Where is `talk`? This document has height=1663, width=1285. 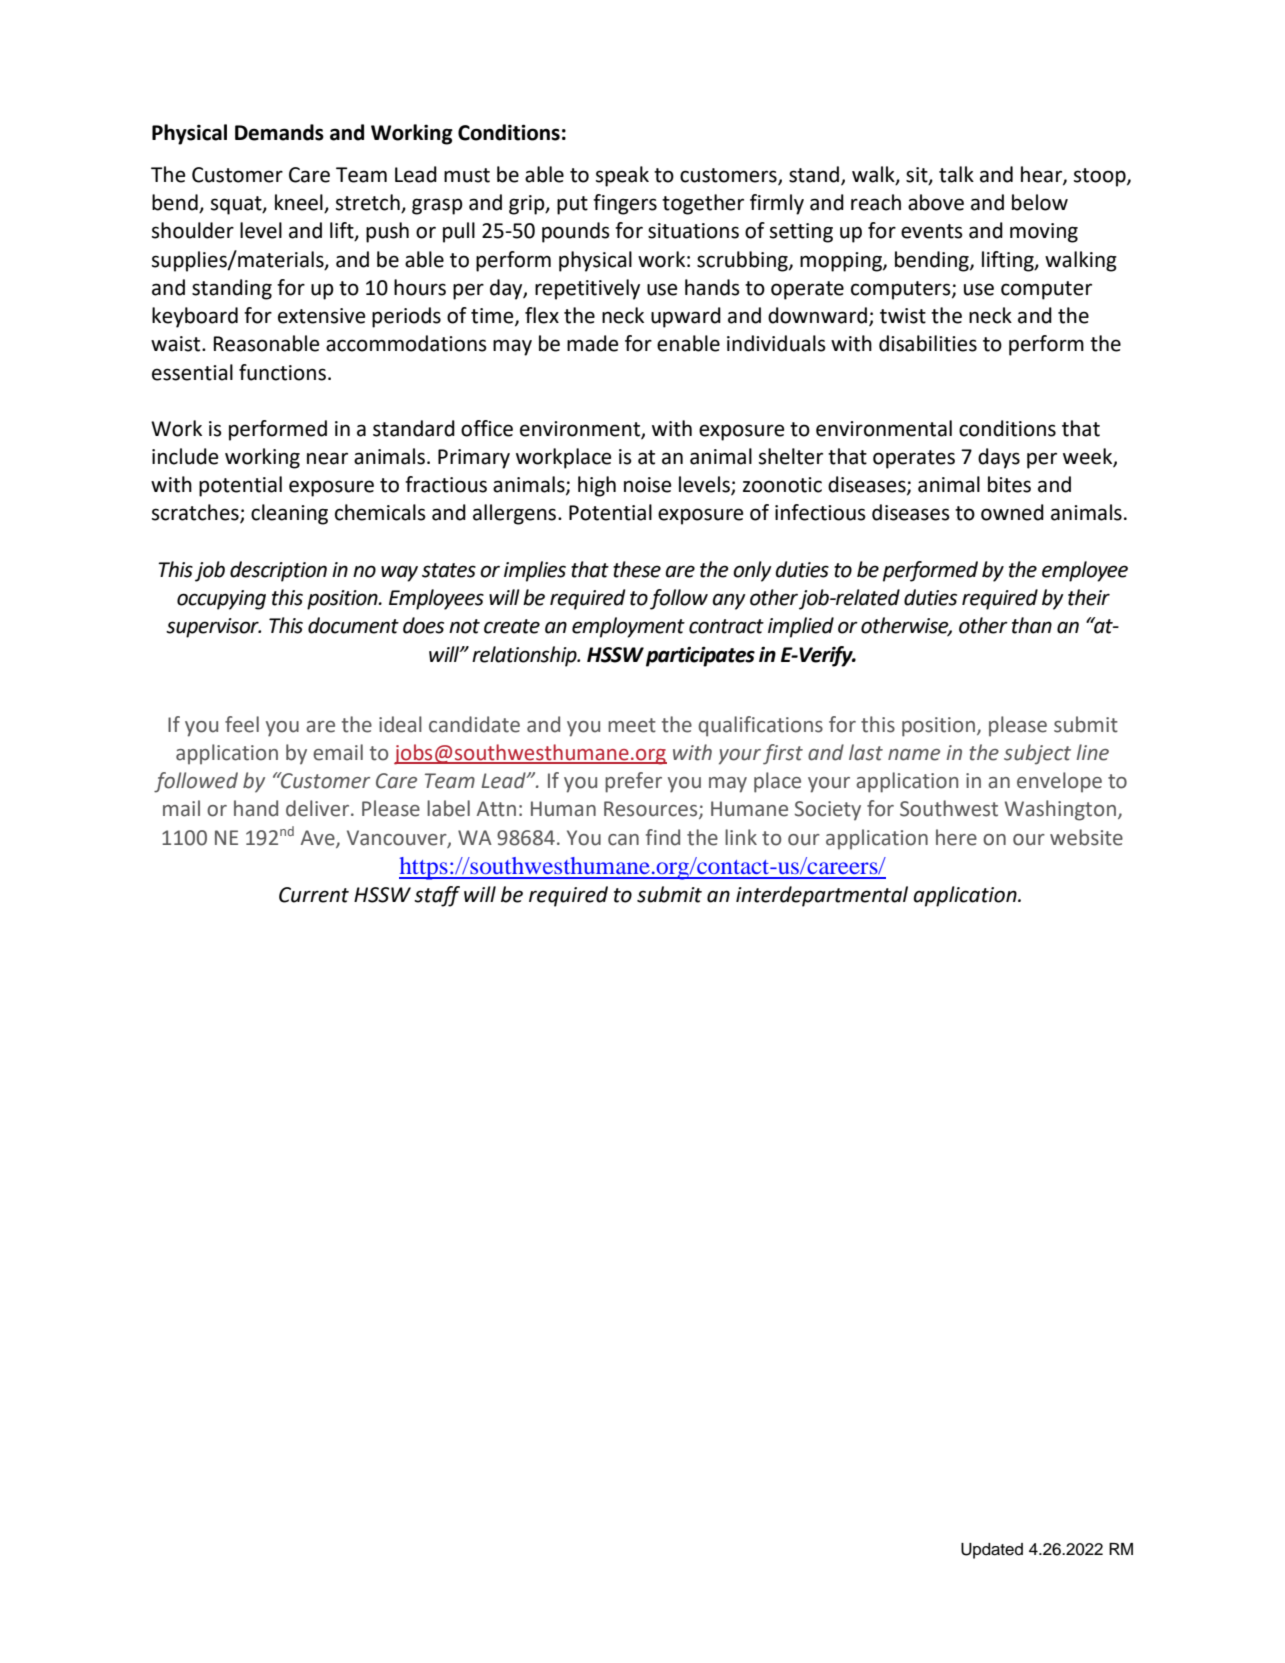
talk is located at coordinates (956, 174).
